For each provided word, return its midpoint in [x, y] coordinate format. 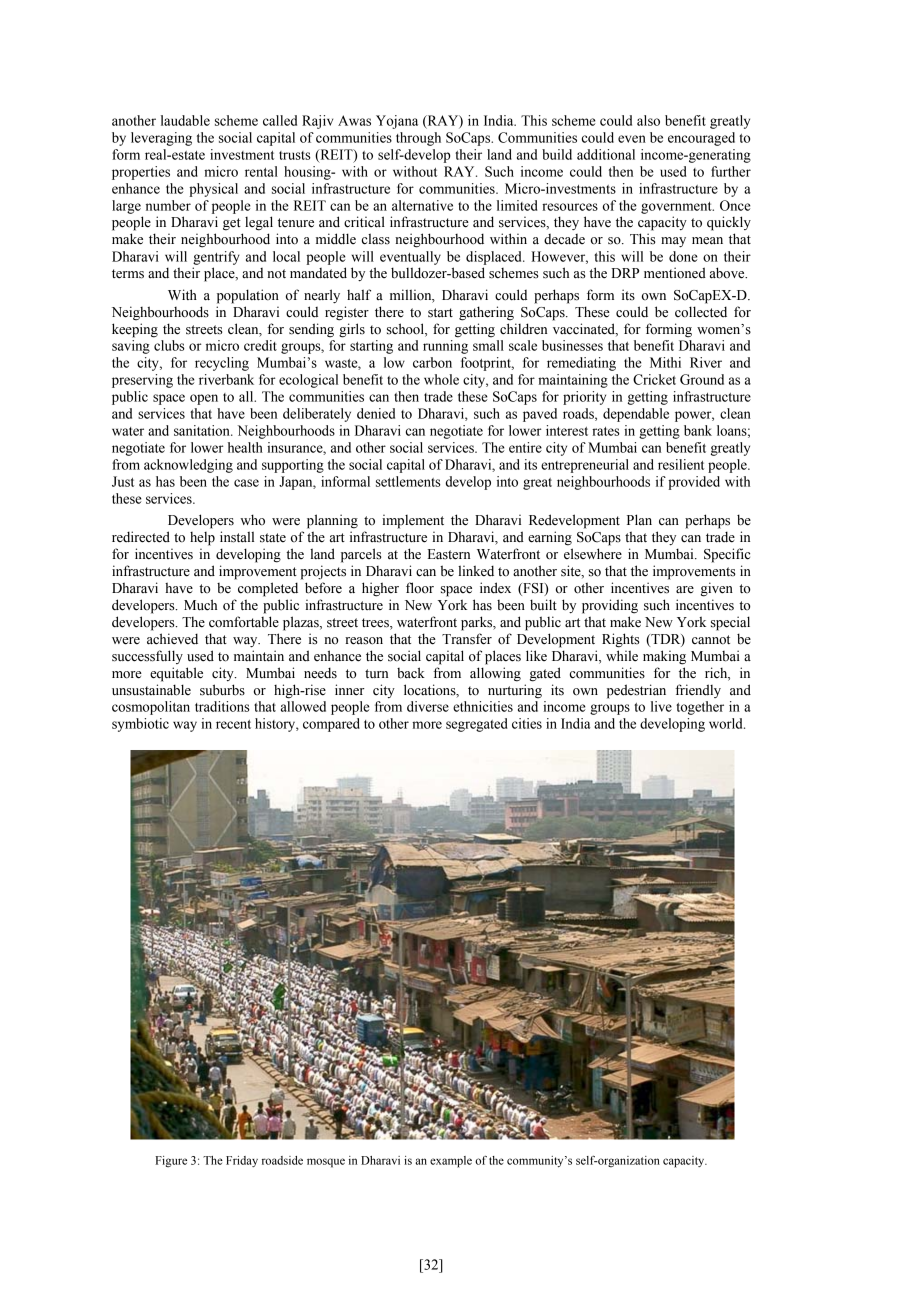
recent [233, 724]
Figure [171, 1161]
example [451, 1162]
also [648, 120]
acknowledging [188, 466]
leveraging [161, 139]
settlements [408, 481]
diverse [428, 706]
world [727, 723]
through [418, 139]
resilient [681, 464]
